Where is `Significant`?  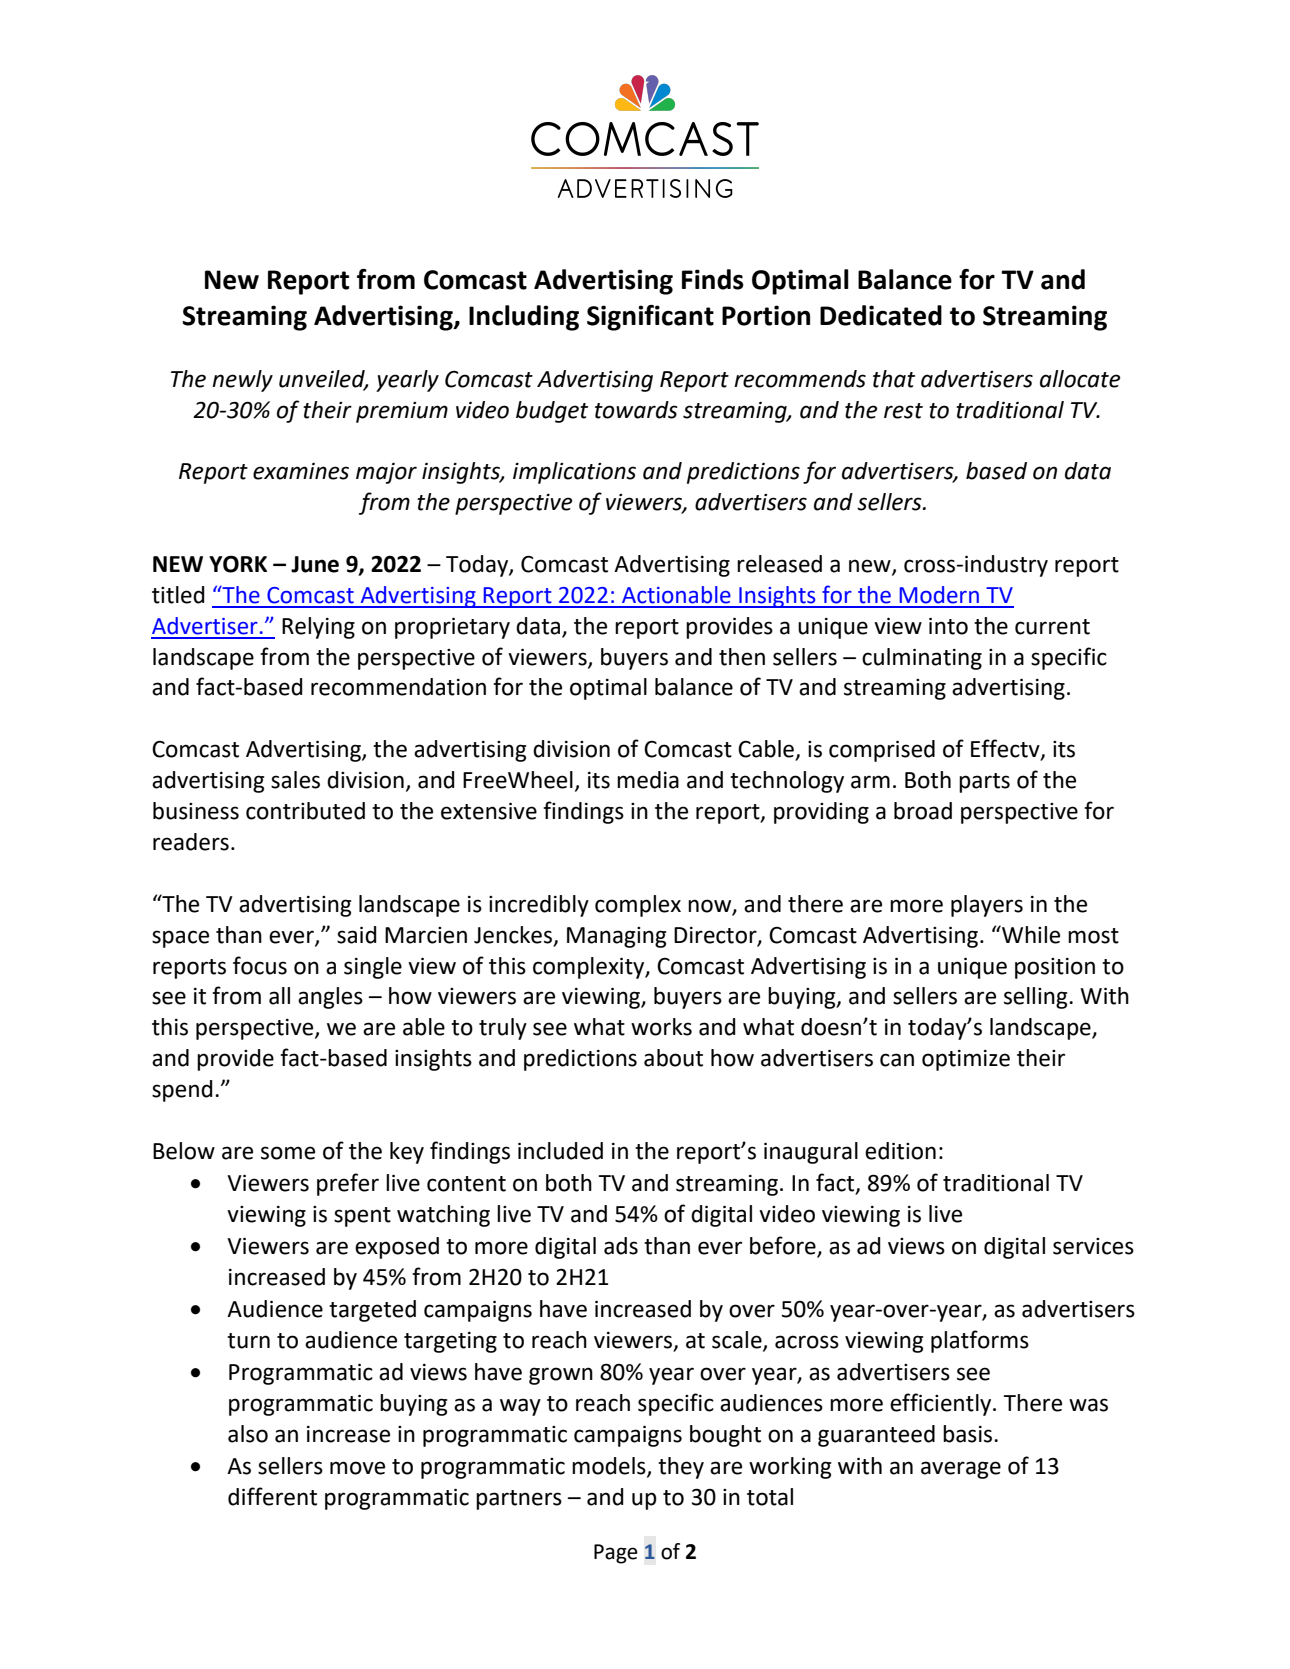
Significant is located at coordinates (650, 318).
